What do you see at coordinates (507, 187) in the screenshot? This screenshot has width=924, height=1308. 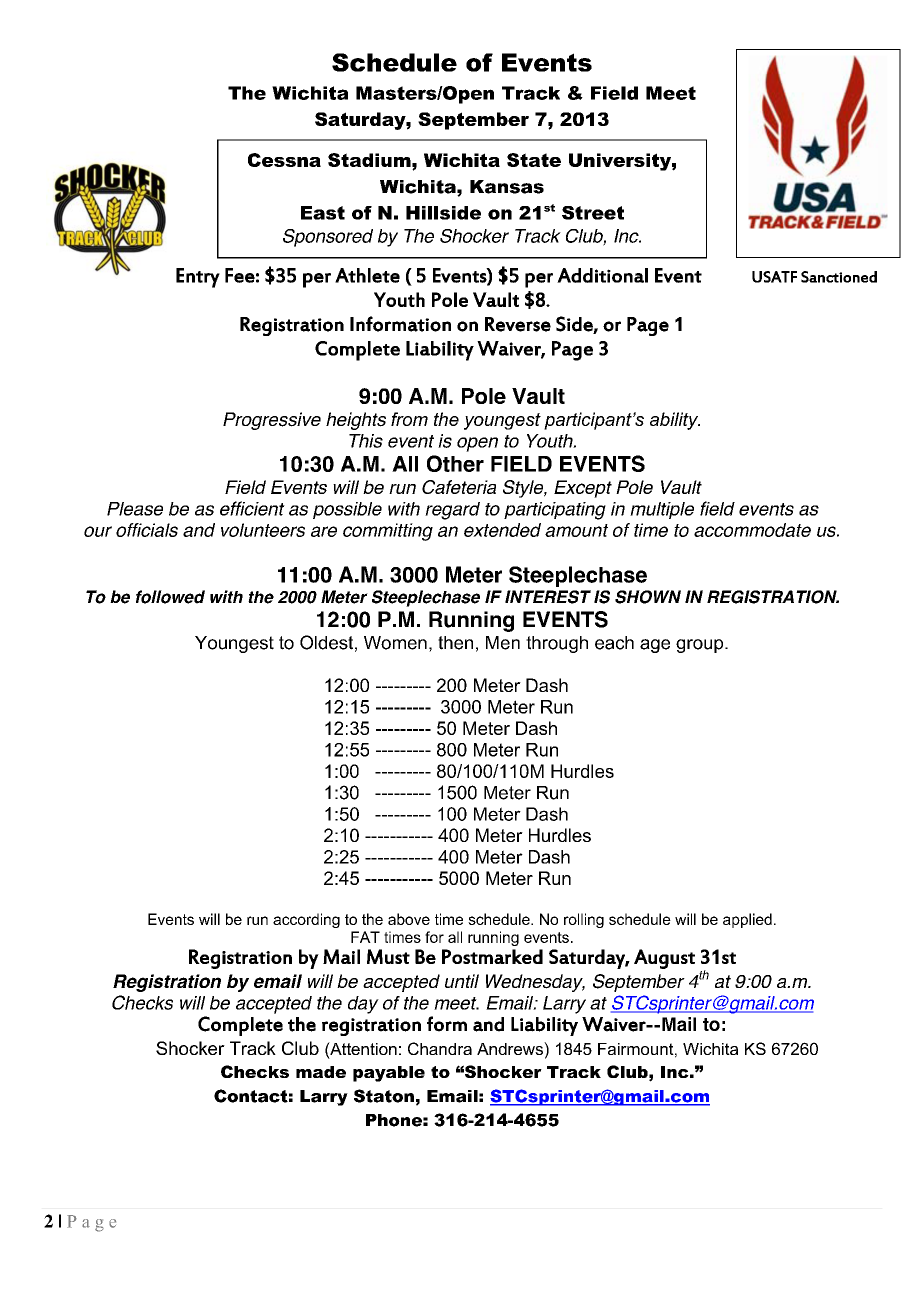 I see `Kansas` at bounding box center [507, 187].
